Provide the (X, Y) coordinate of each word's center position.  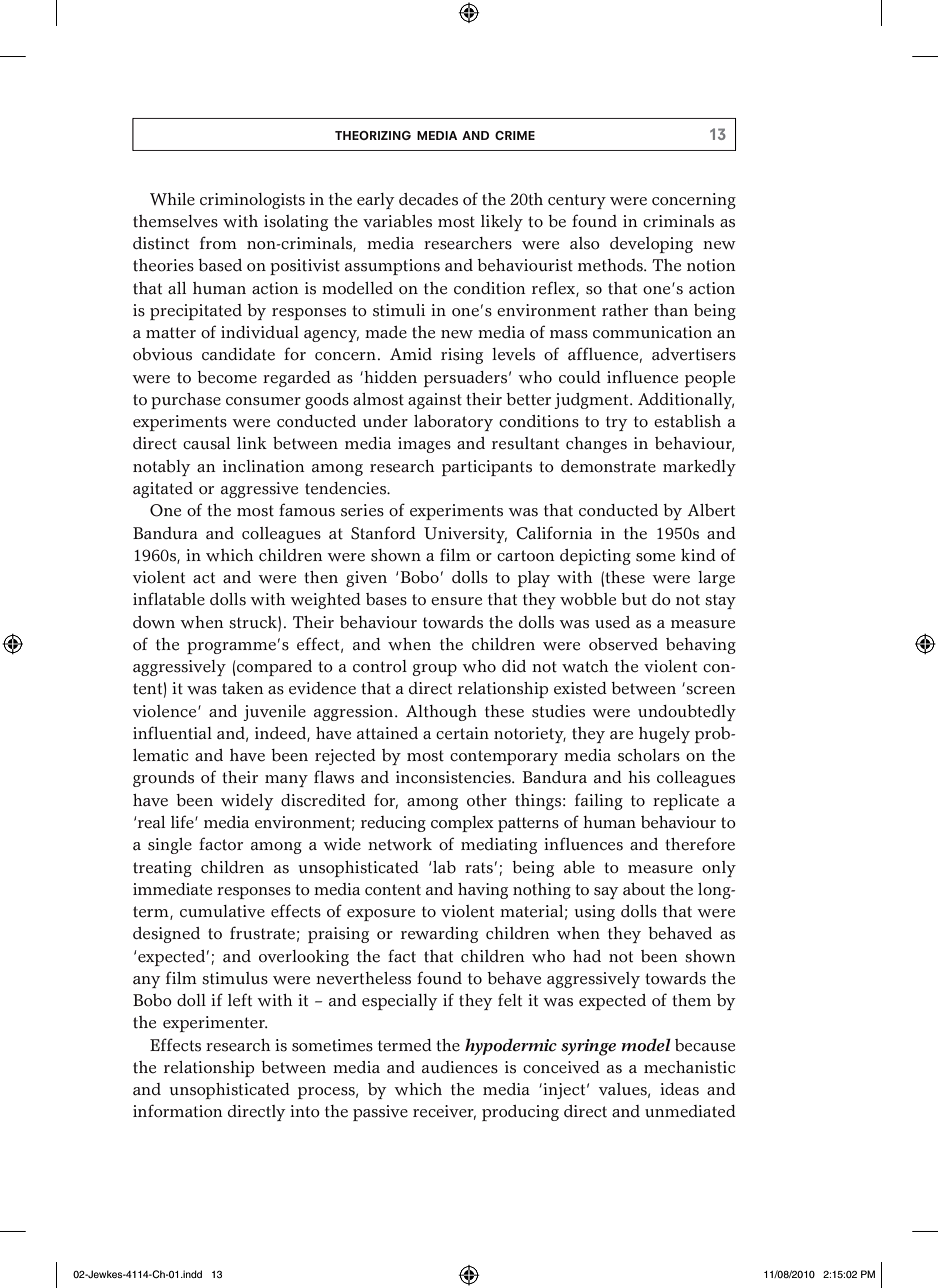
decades (428, 199)
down (154, 622)
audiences (460, 1067)
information (178, 1111)
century (577, 201)
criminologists (252, 201)
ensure (456, 601)
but (634, 599)
